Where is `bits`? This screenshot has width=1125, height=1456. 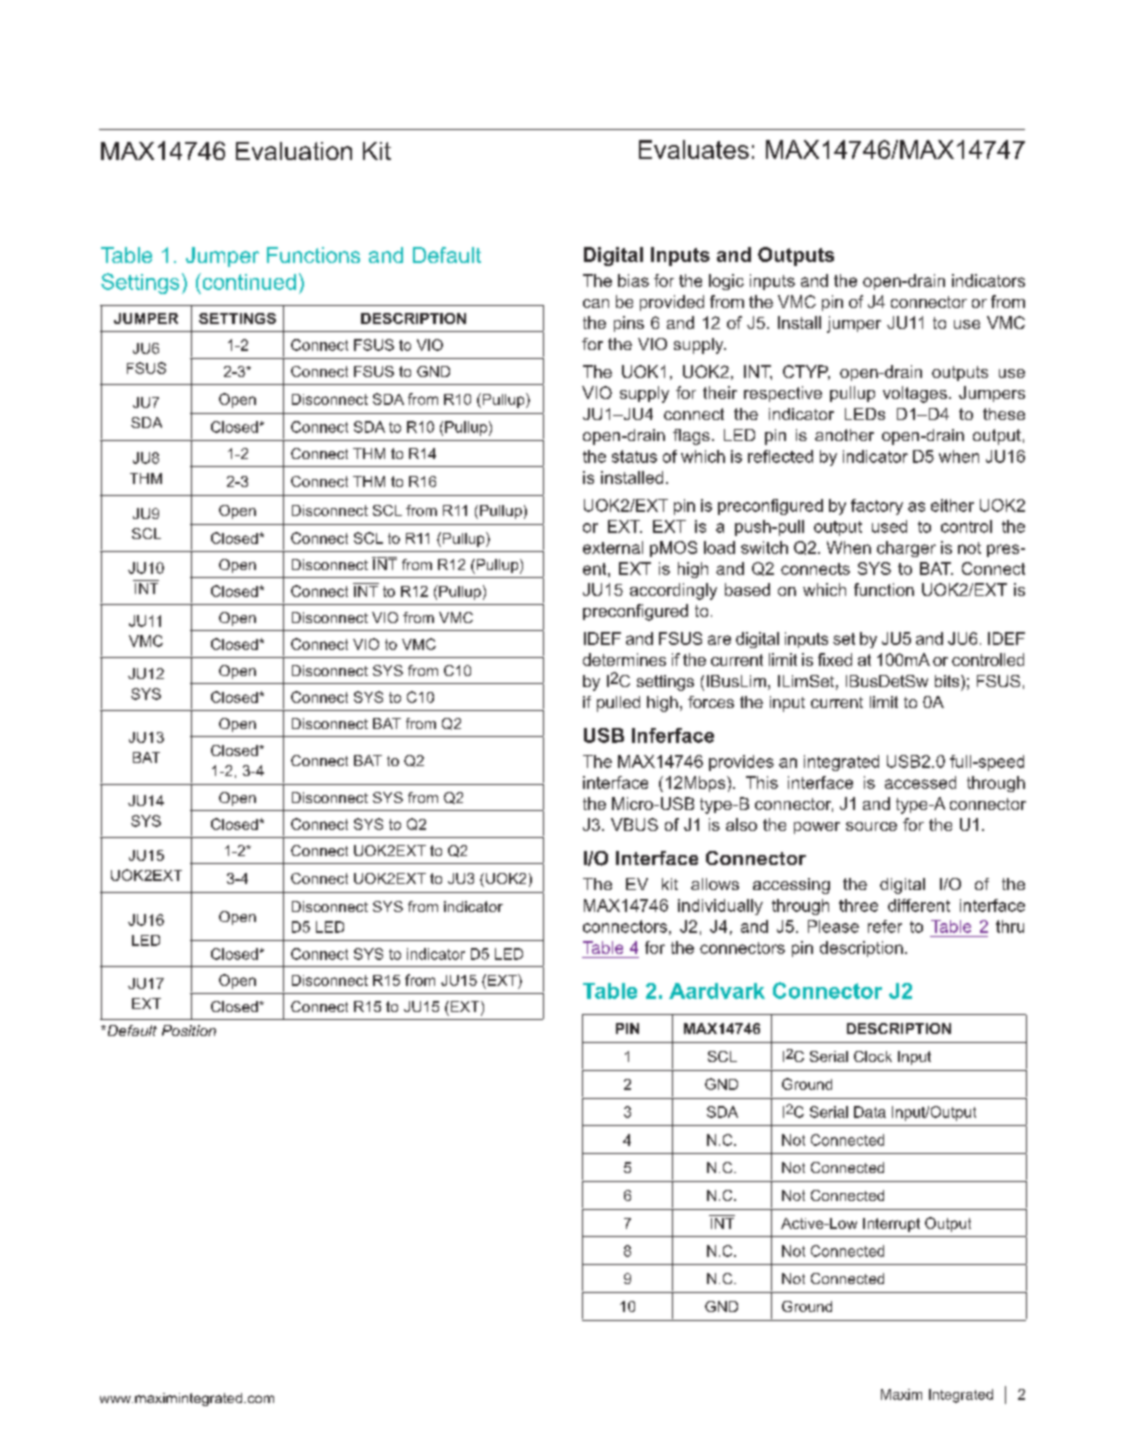 bits is located at coordinates (948, 681).
